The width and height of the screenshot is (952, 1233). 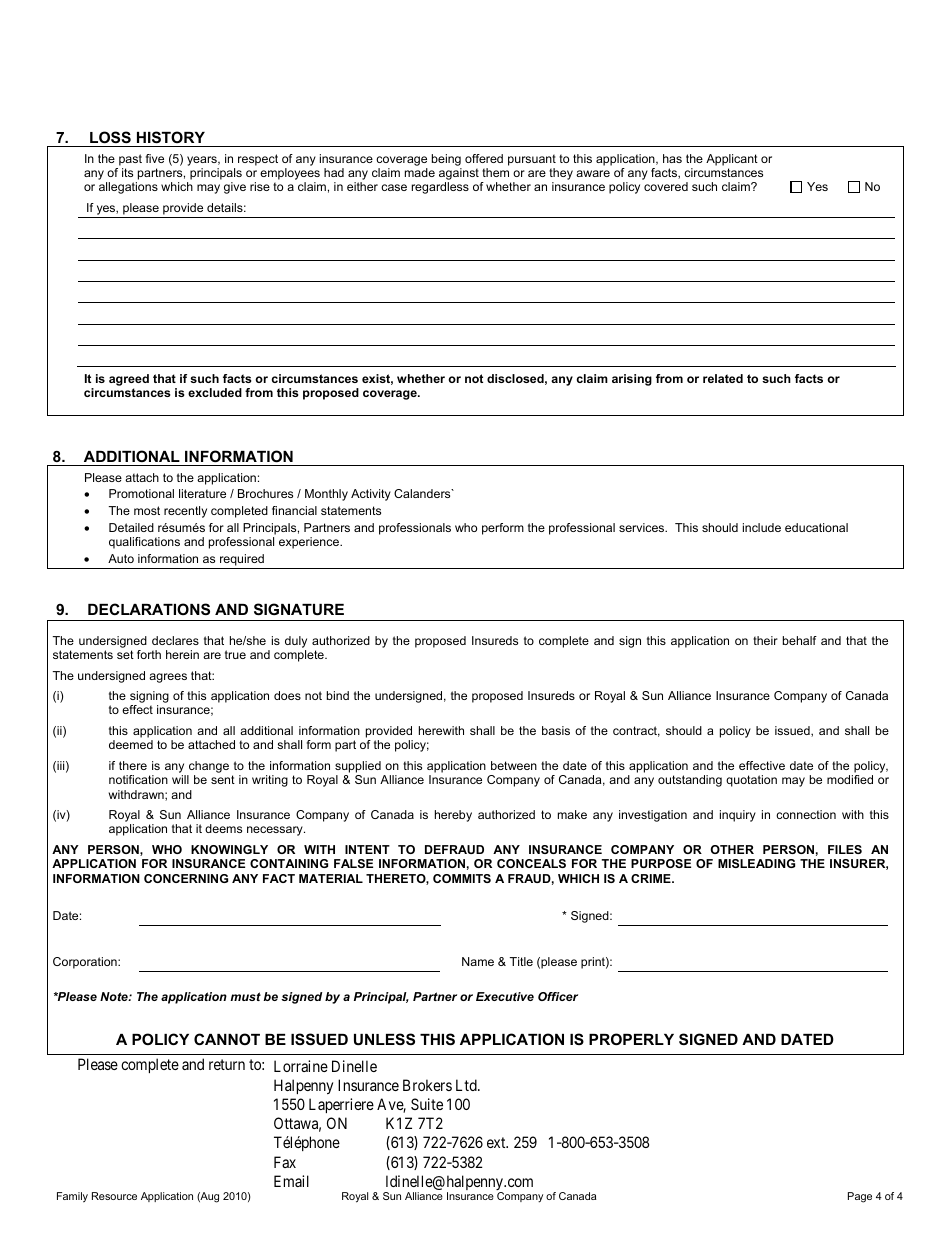 What do you see at coordinates (114, 1196) in the screenshot?
I see `Resource` at bounding box center [114, 1196].
